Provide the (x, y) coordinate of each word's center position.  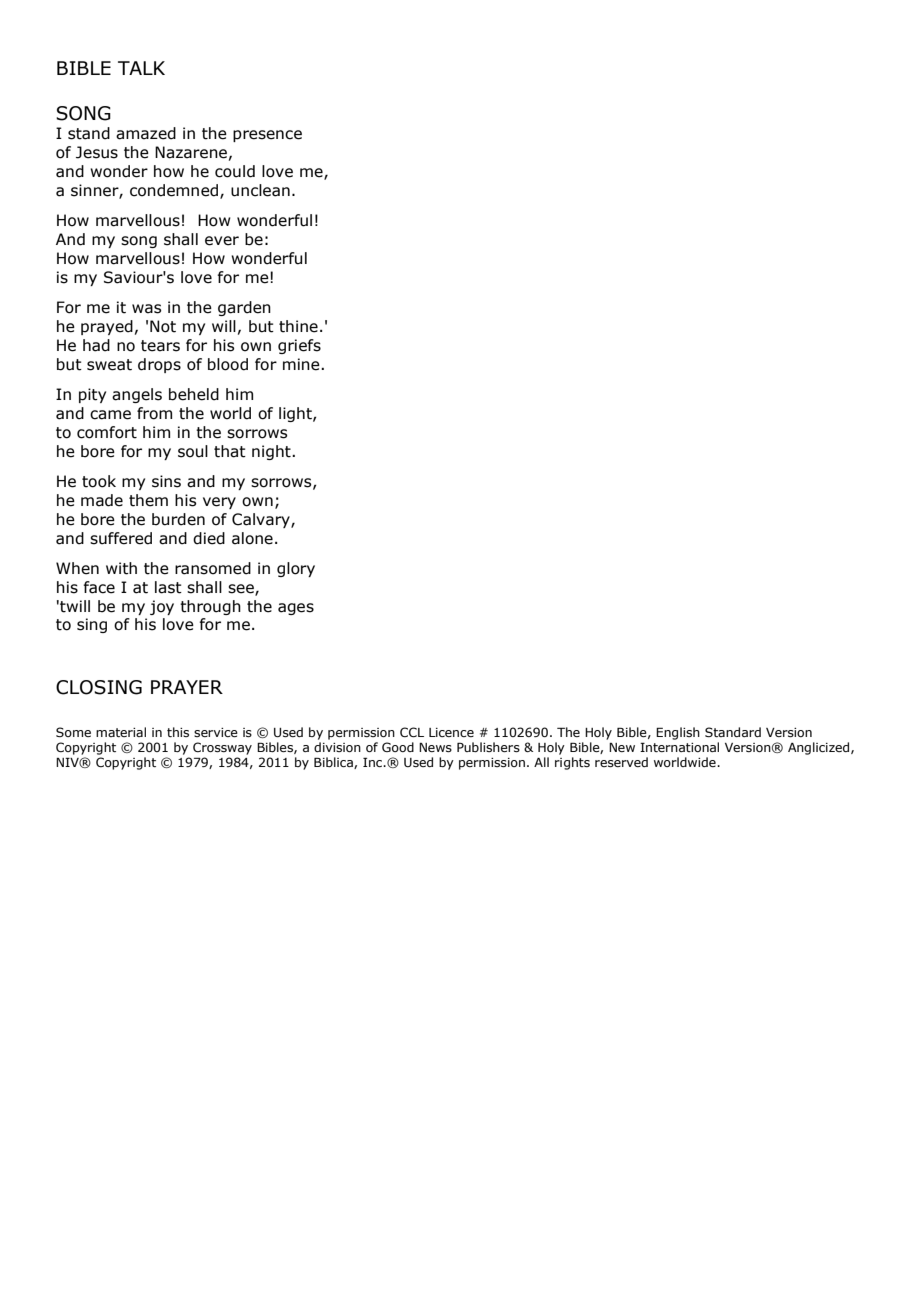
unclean (260, 190)
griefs (299, 346)
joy (162, 607)
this (178, 732)
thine (298, 326)
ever (222, 241)
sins (166, 481)
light (296, 414)
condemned (175, 191)
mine (302, 364)
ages (296, 609)
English (678, 733)
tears (160, 346)
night (272, 452)
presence (267, 136)
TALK (141, 68)
